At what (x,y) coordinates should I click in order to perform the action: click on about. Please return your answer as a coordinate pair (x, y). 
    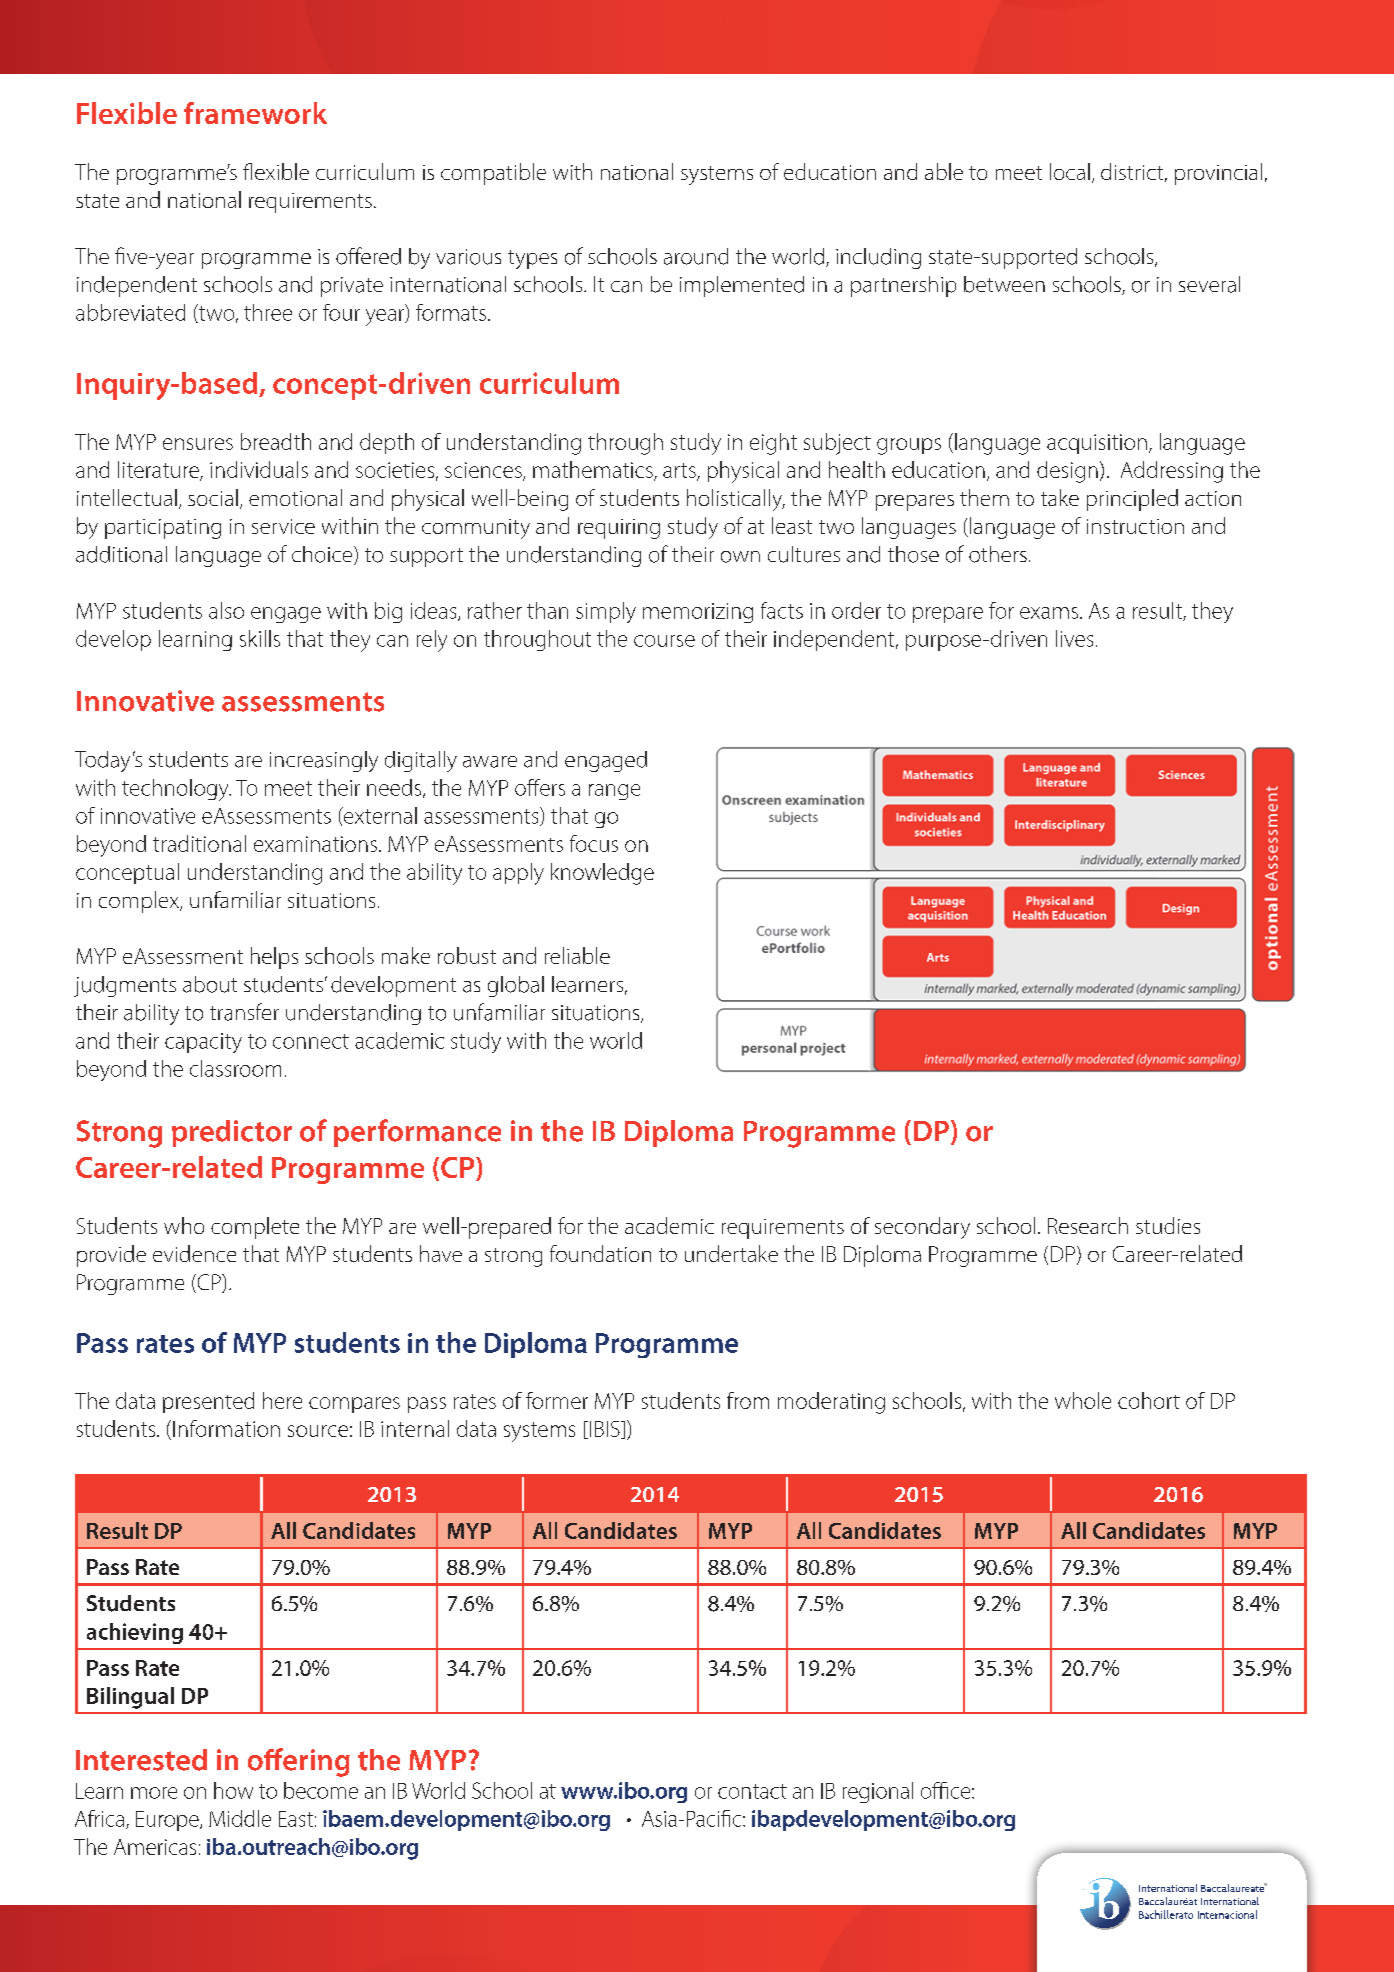
    Looking at the image, I should click on (210, 984).
